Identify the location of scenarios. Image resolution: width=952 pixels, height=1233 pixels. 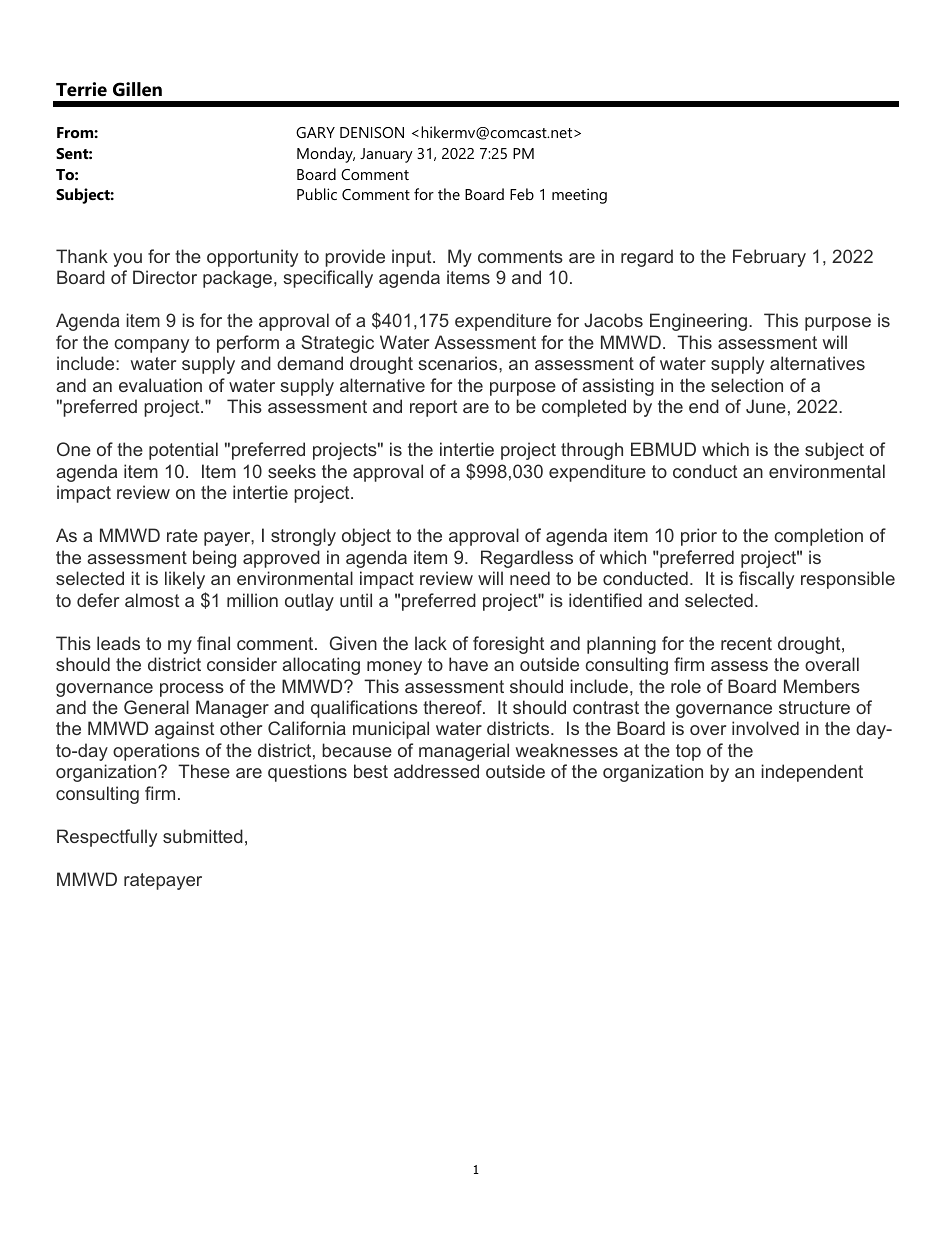
(459, 363).
